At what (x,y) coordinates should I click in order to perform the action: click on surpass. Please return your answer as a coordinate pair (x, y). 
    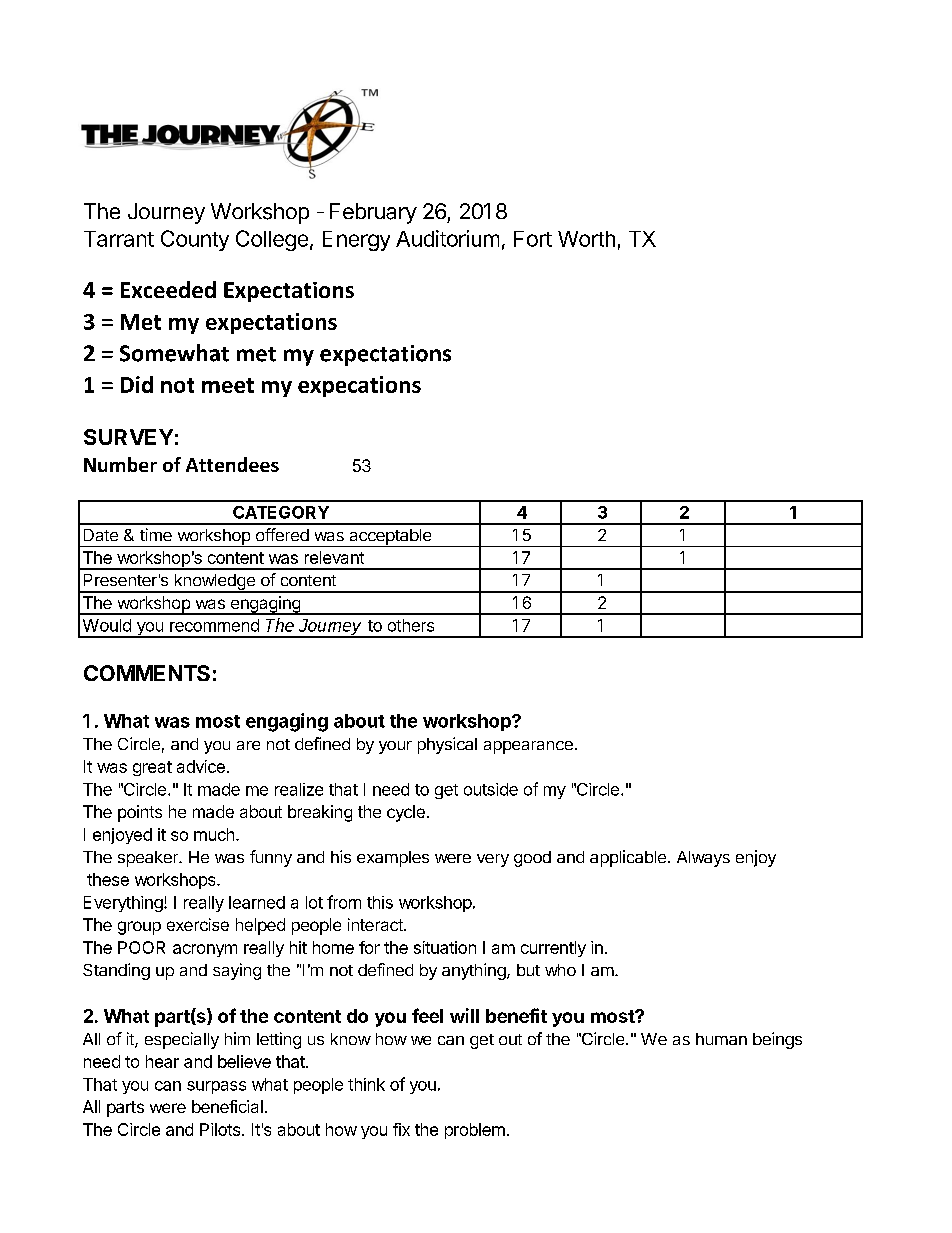
    Looking at the image, I should click on (216, 1087).
